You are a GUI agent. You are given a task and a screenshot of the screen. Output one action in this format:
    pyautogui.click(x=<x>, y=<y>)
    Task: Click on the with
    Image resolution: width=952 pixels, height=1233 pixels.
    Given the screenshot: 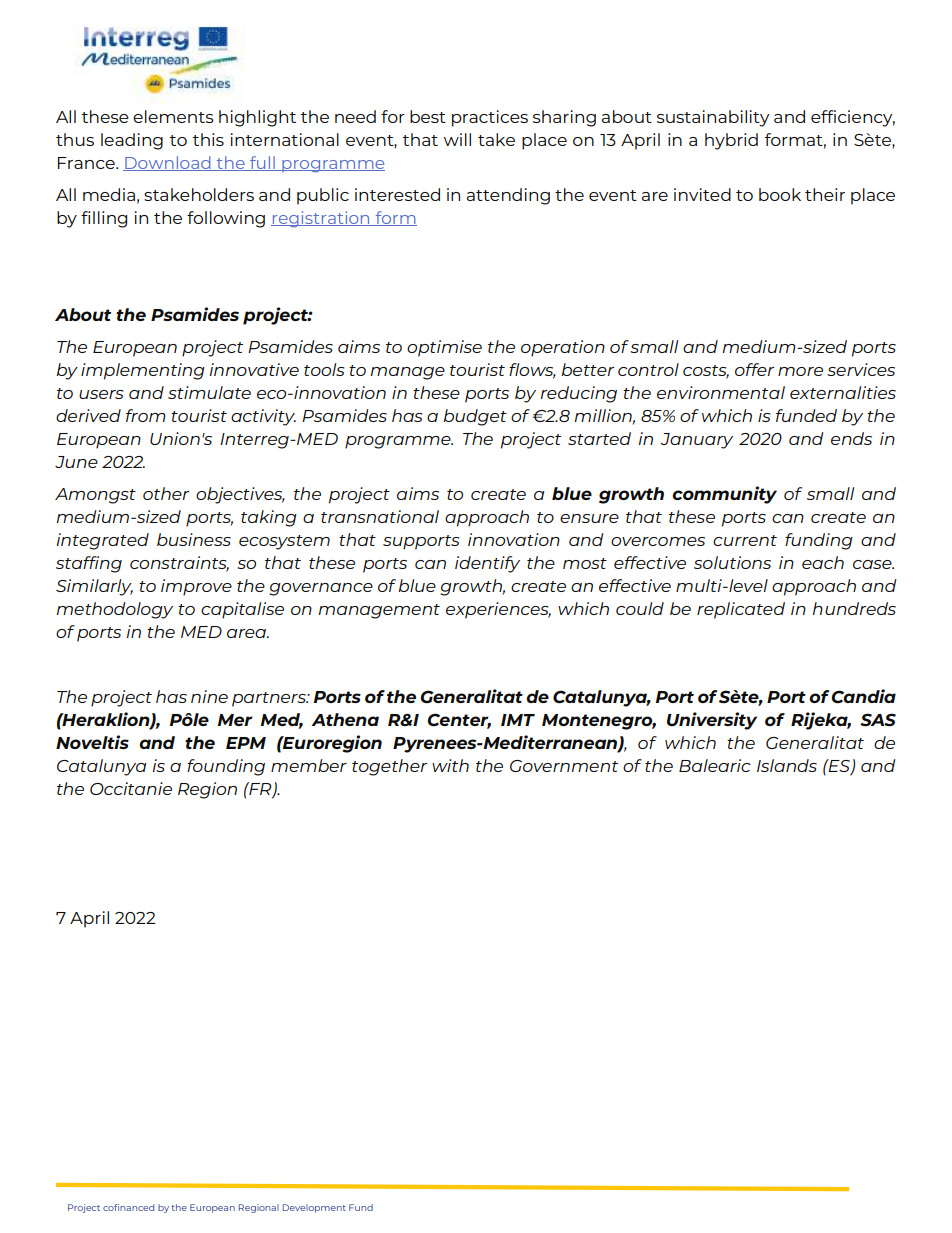 What is the action you would take?
    pyautogui.click(x=450, y=765)
